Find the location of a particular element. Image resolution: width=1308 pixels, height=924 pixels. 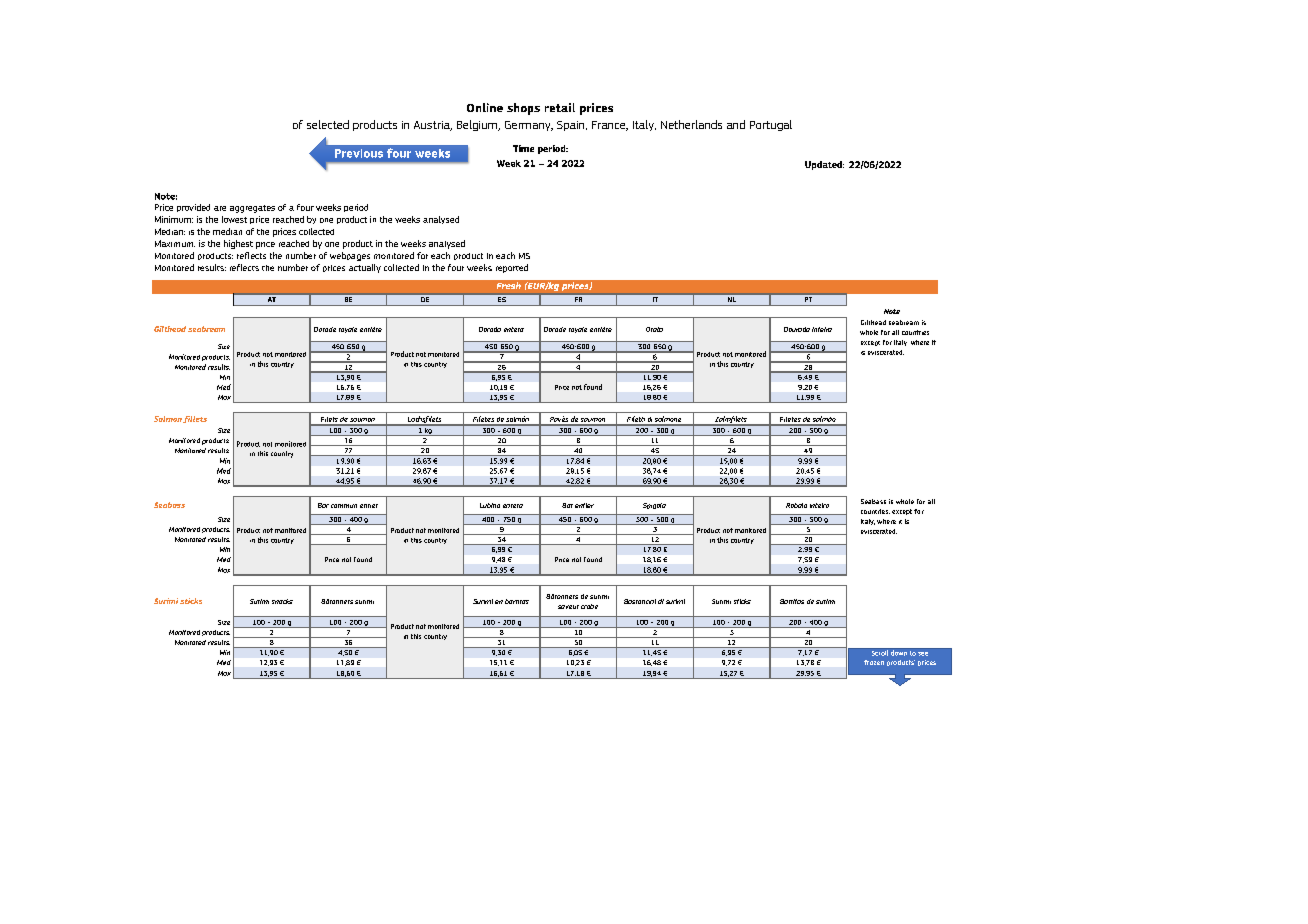

actually is located at coordinates (365, 268).
